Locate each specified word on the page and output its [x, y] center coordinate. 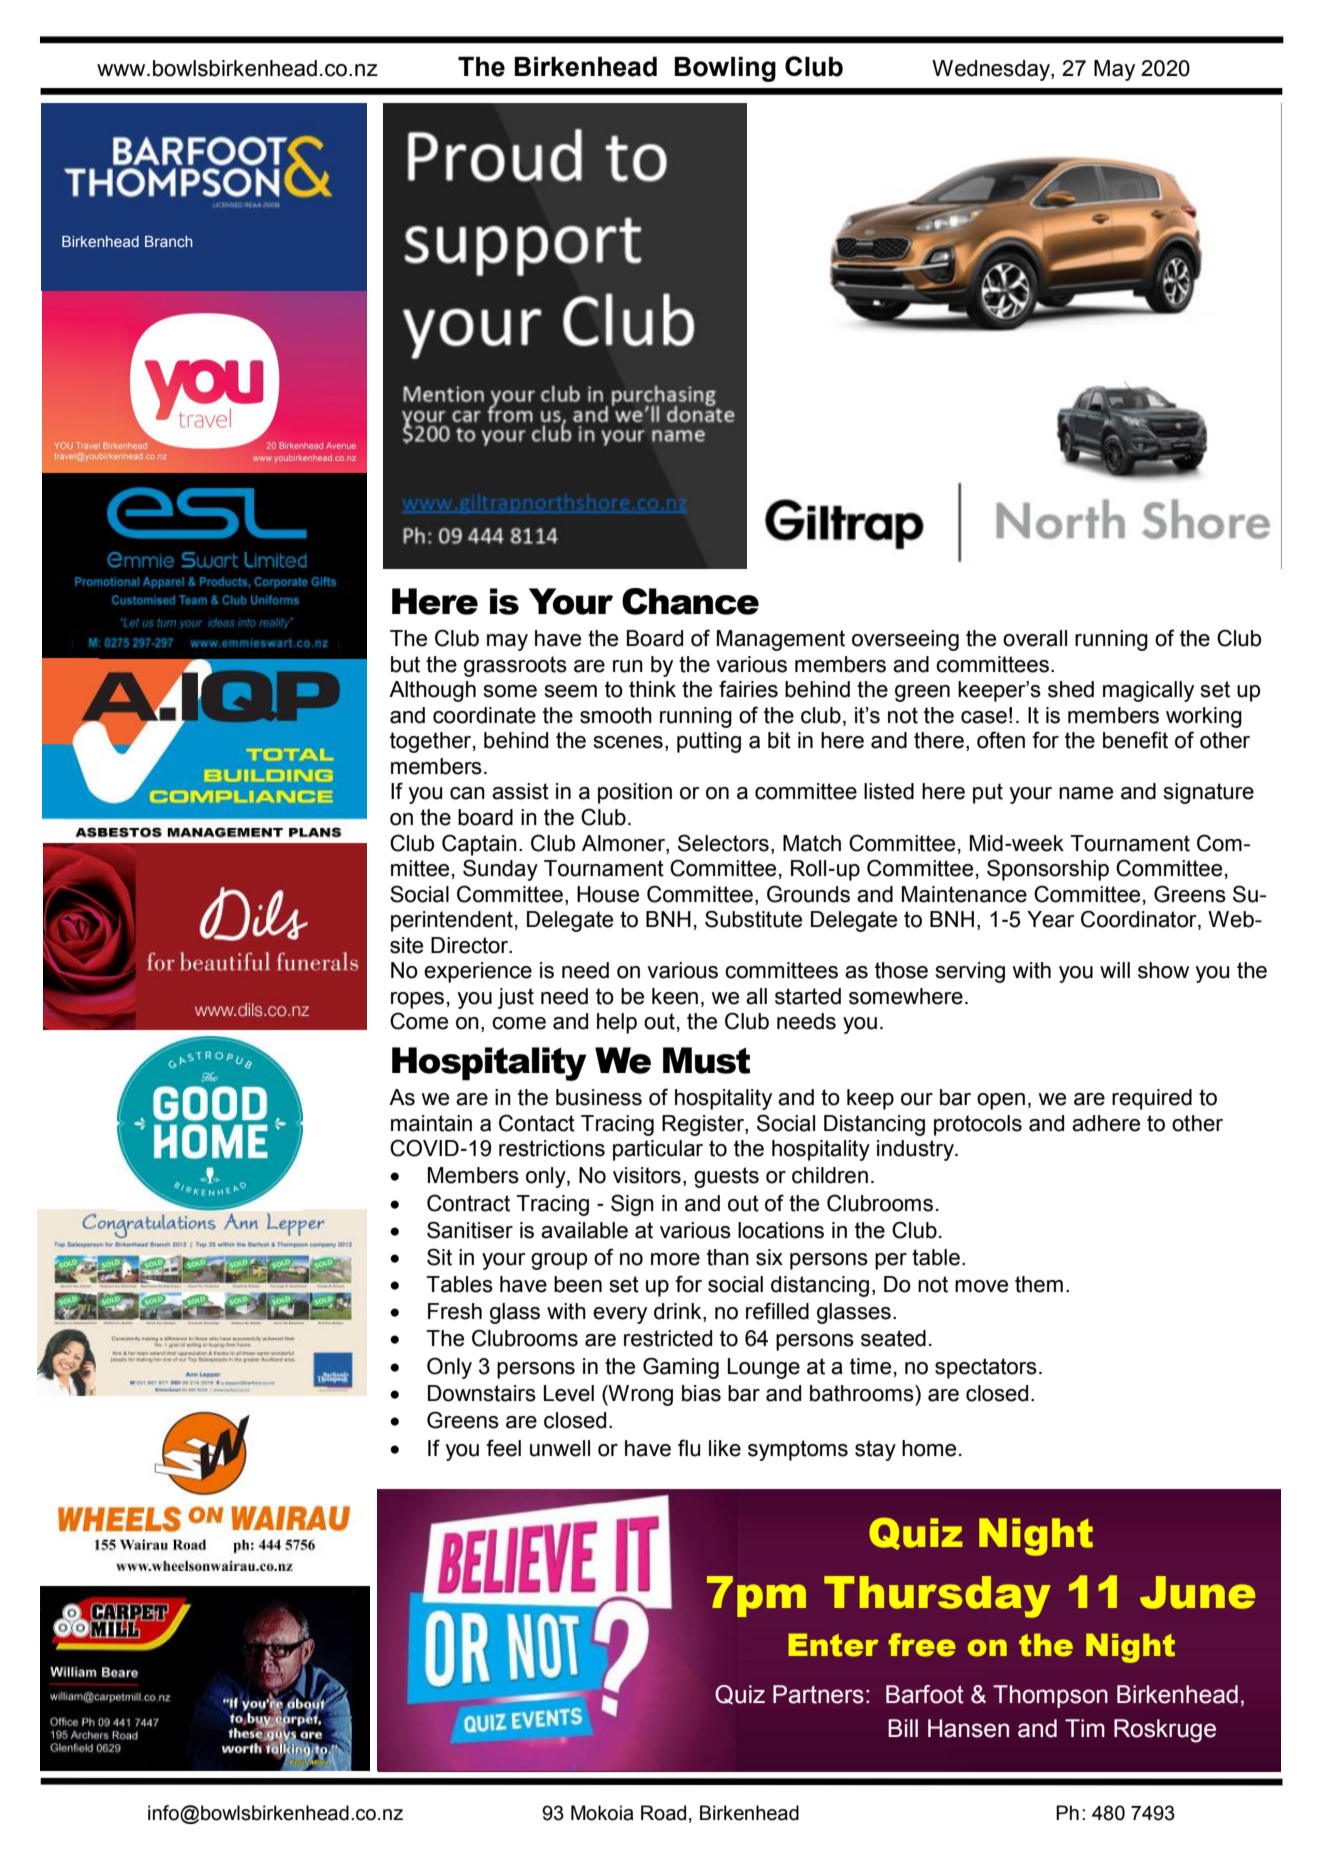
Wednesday [992, 70]
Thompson [1050, 1696]
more [675, 1259]
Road [663, 1813]
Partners [818, 1694]
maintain [431, 1123]
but [405, 664]
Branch [169, 241]
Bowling [725, 69]
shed [1071, 689]
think [652, 689]
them [1039, 1284]
